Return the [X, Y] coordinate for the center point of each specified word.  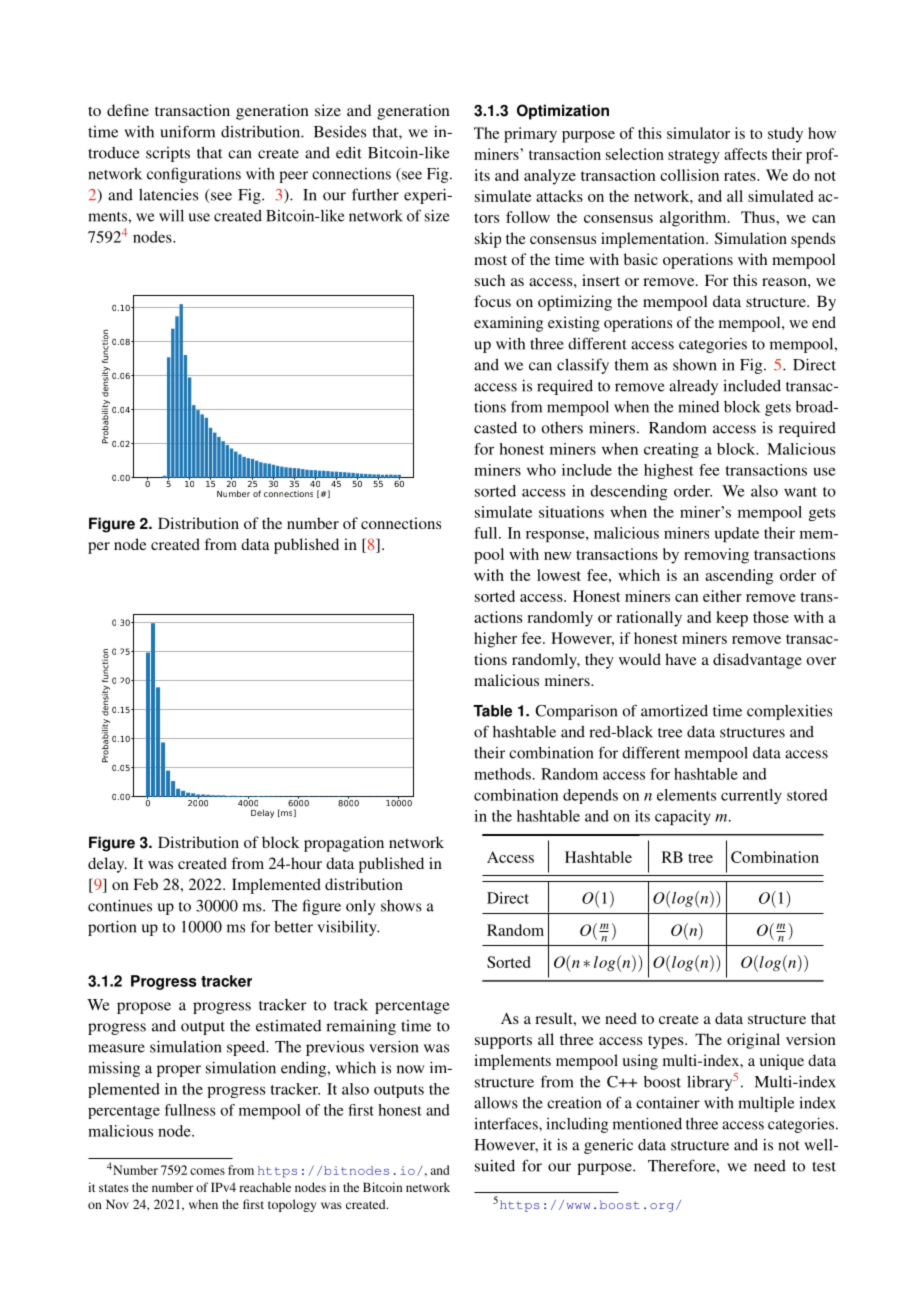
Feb [145, 884]
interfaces [507, 1123]
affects [745, 154]
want [800, 492]
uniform [187, 131]
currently [751, 796]
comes [207, 1171]
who [541, 470]
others [562, 428]
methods [502, 774]
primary [530, 135]
